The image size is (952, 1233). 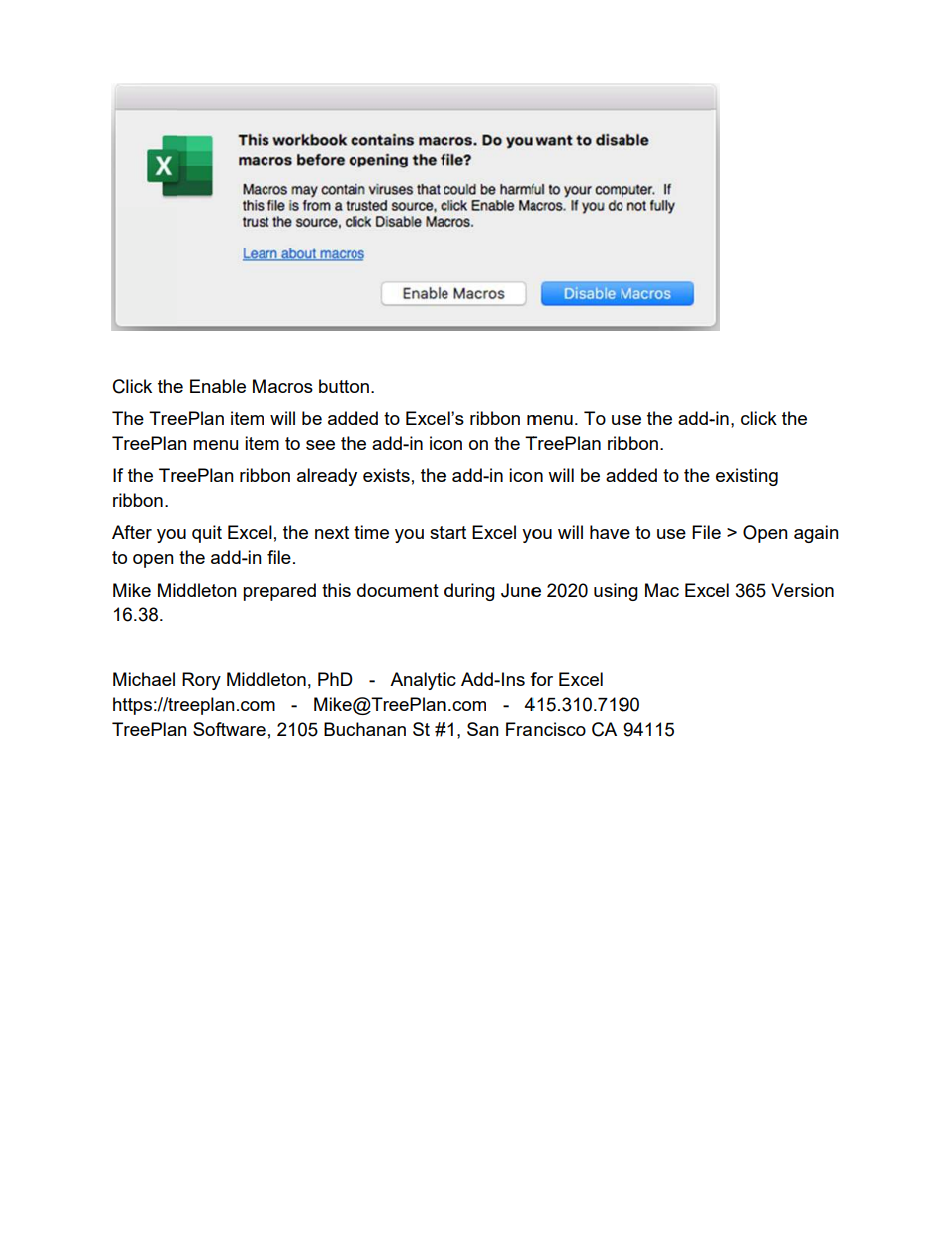 What do you see at coordinates (218, 386) in the image?
I see `Enable` at bounding box center [218, 386].
